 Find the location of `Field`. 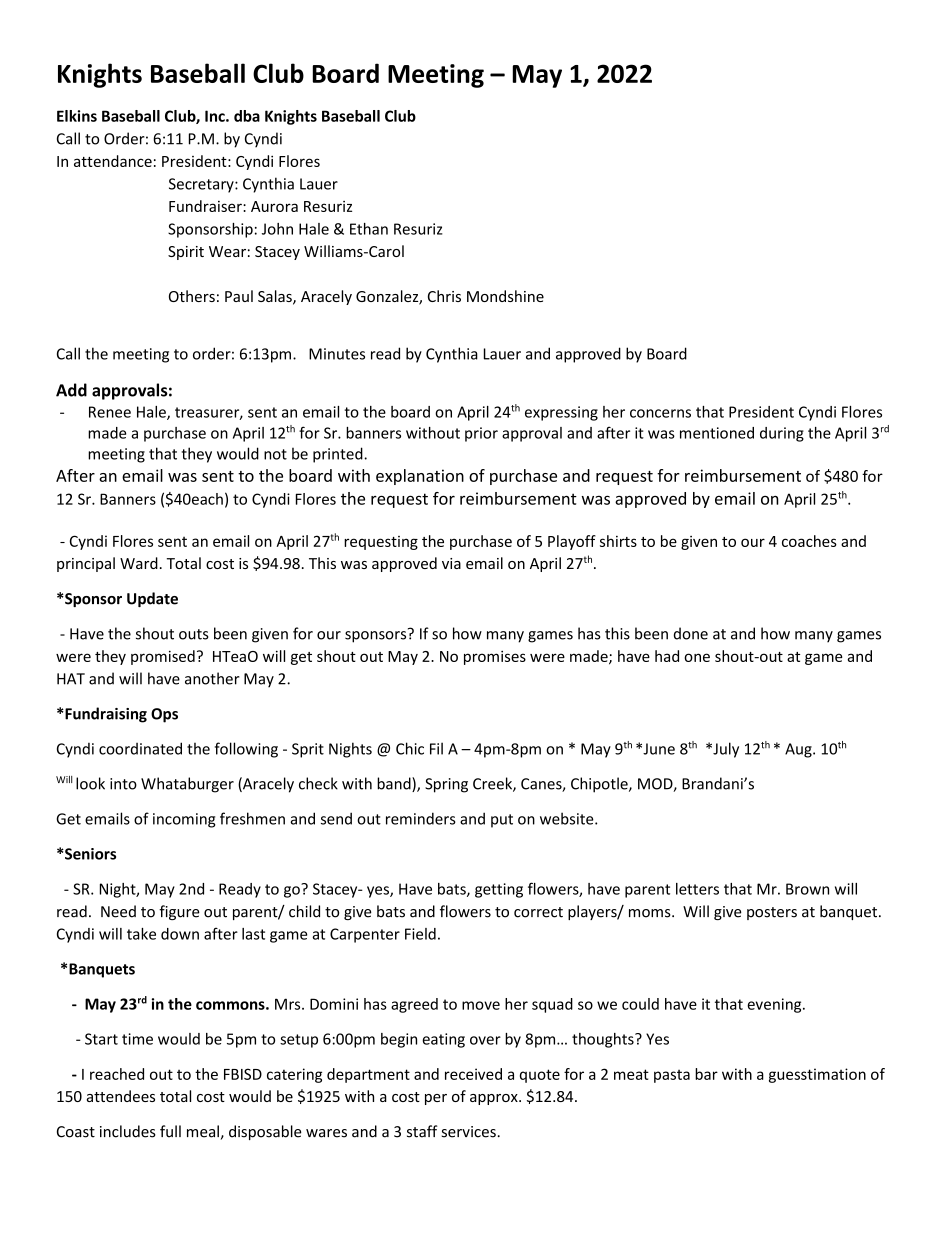

Field is located at coordinates (420, 934).
